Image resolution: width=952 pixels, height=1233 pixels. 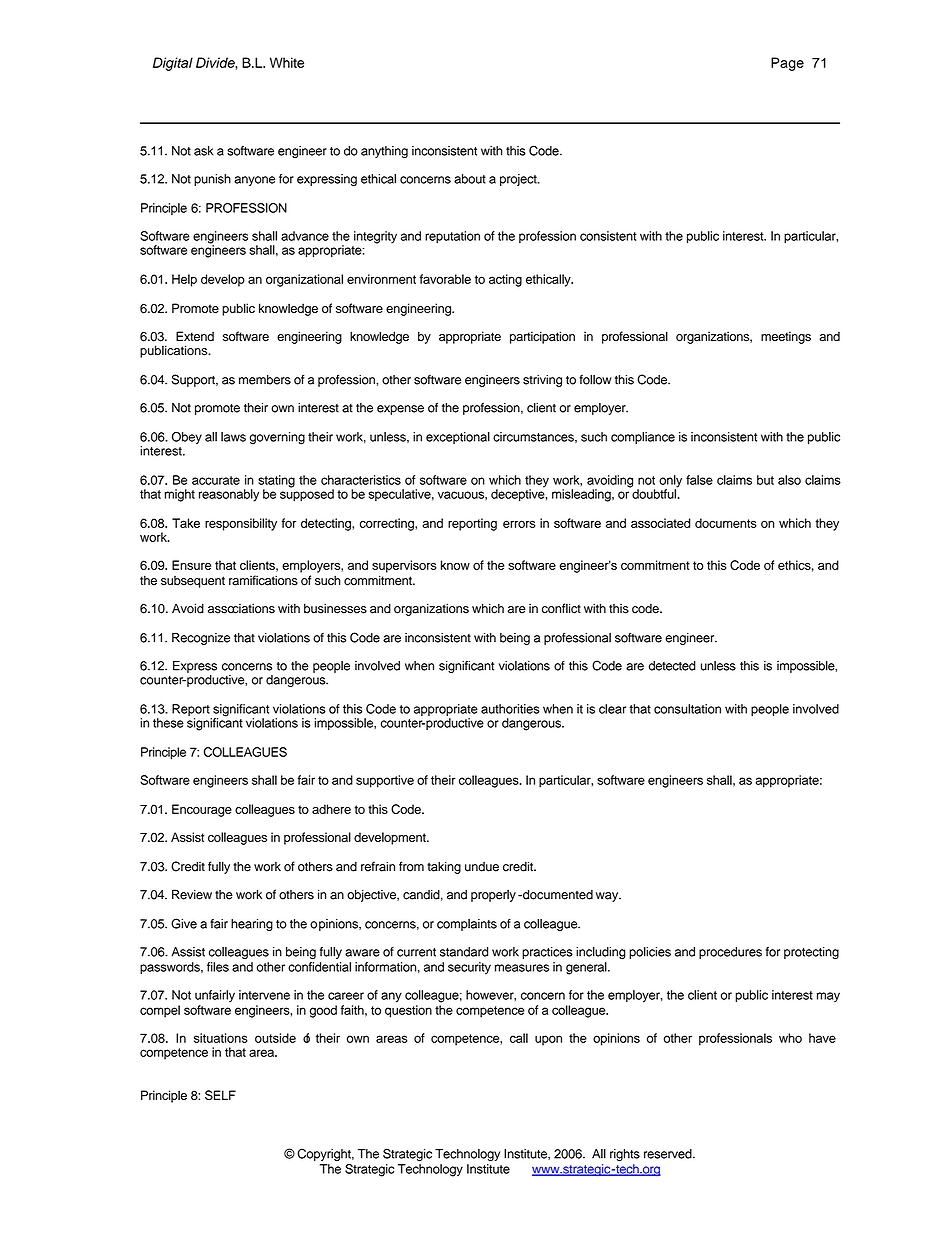 I want to click on Review, so click(x=192, y=894).
